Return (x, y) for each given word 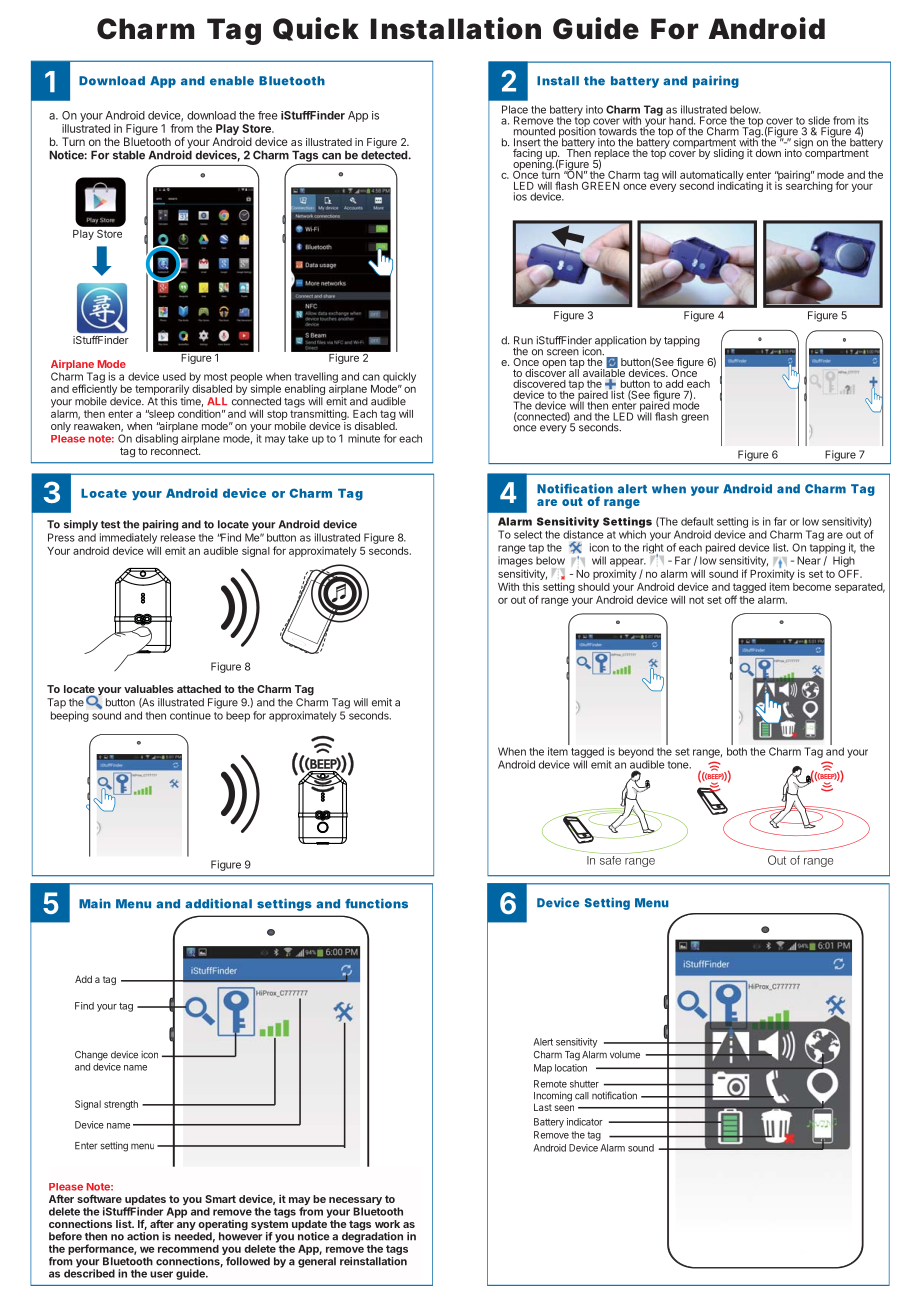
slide (819, 120)
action (143, 1236)
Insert (527, 142)
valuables (149, 689)
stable (129, 155)
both (737, 751)
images (515, 561)
